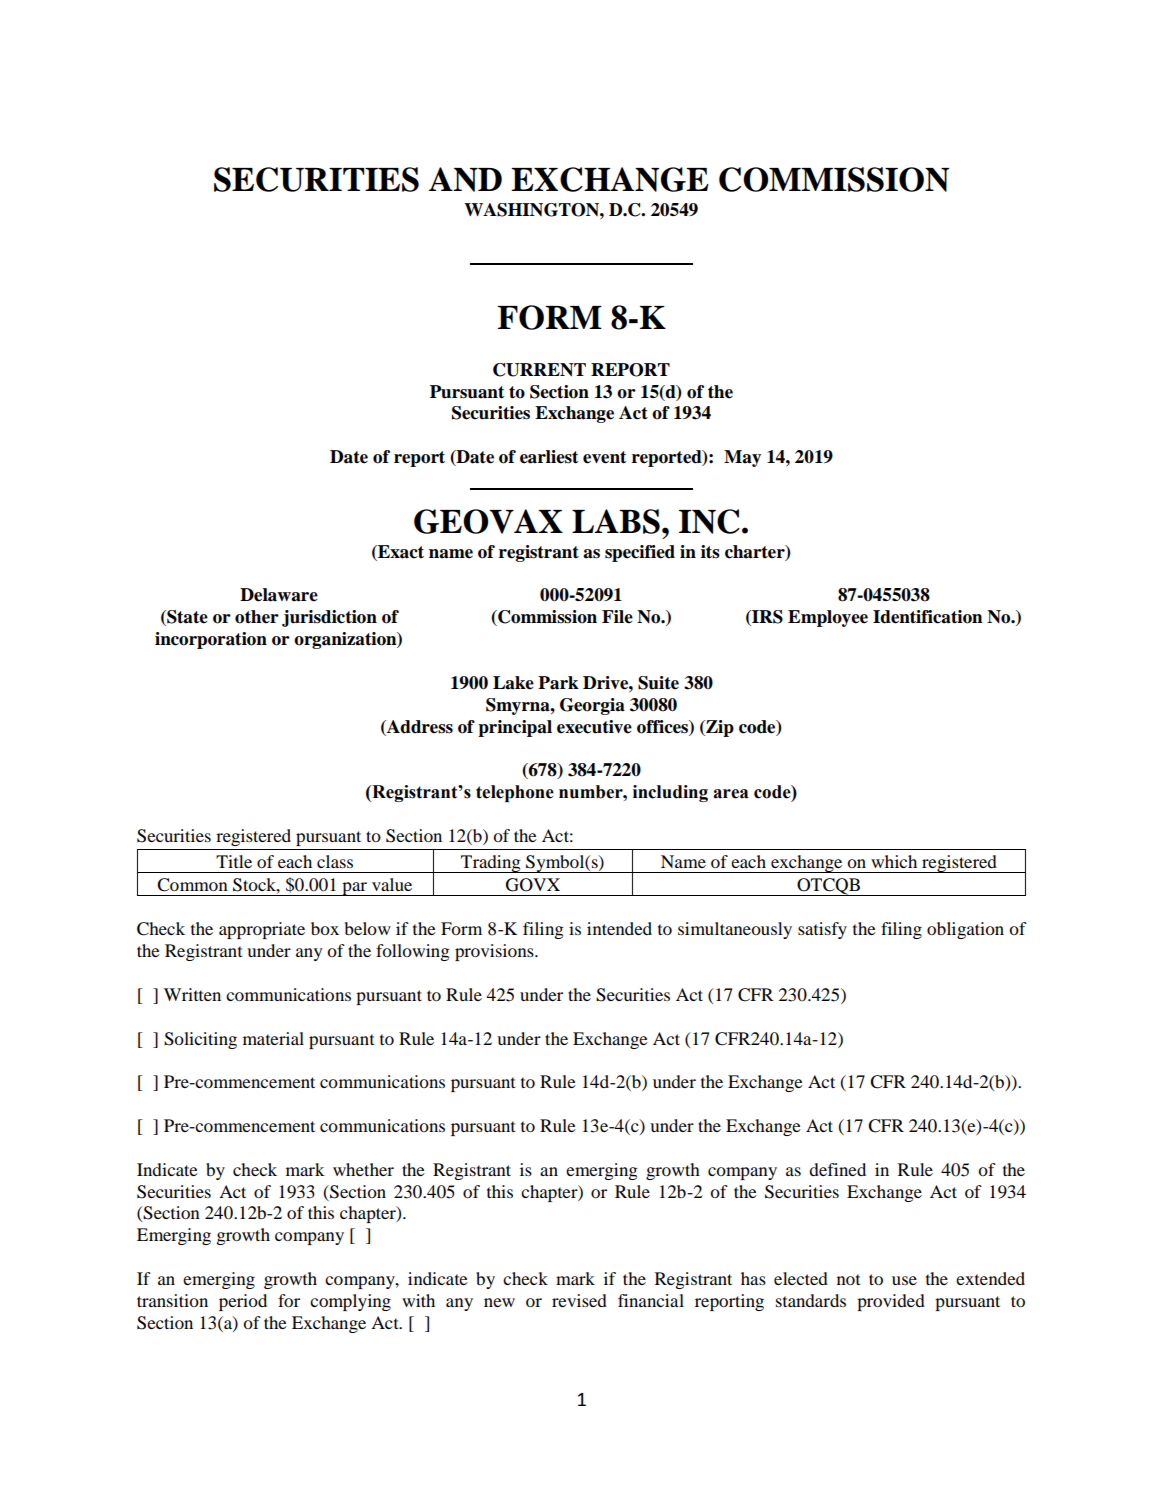 Image resolution: width=1163 pixels, height=1505 pixels. I want to click on period, so click(243, 1302).
